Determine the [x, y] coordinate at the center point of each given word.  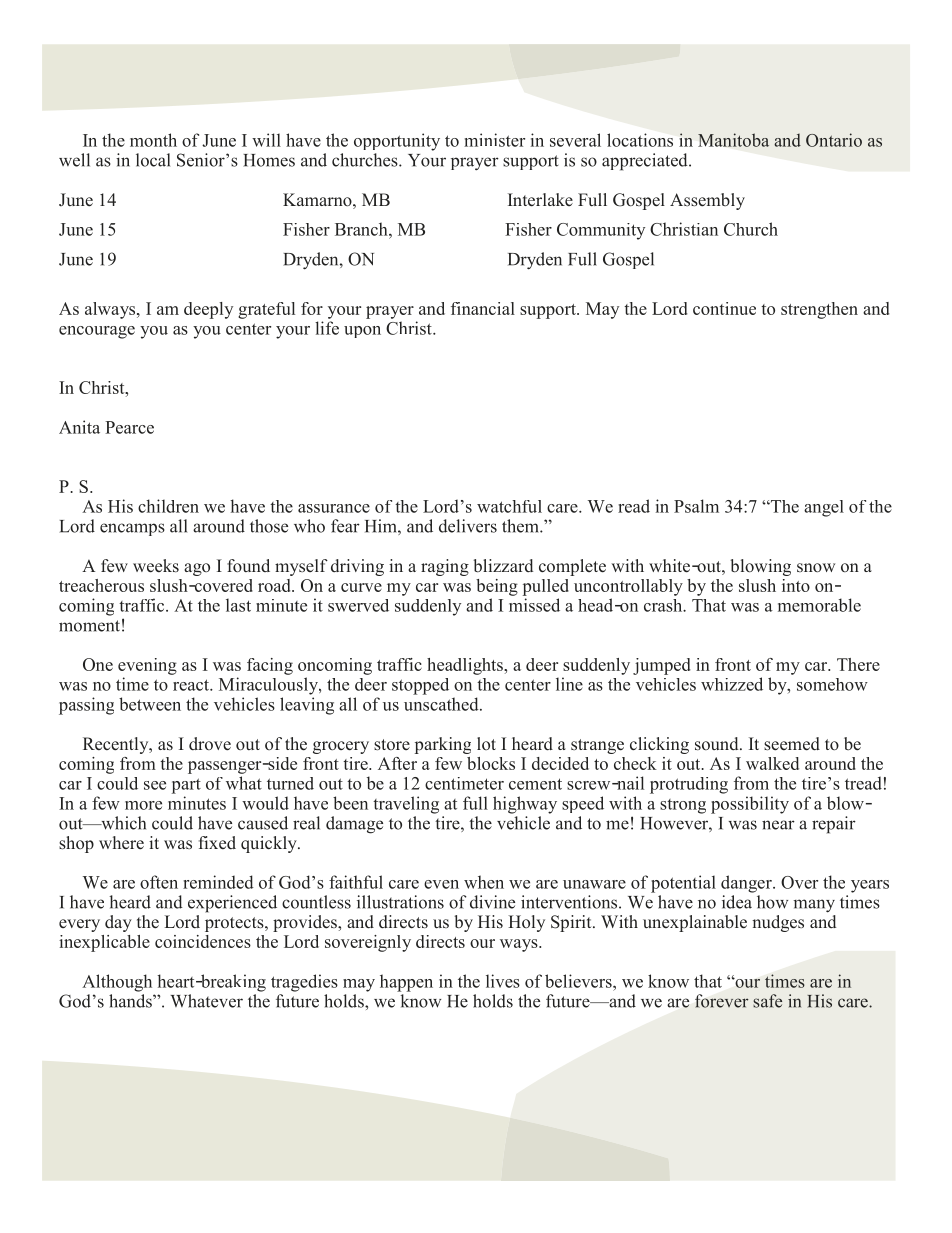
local [153, 160]
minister [494, 140]
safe [767, 1001]
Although [117, 983]
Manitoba [733, 140]
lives [503, 981]
